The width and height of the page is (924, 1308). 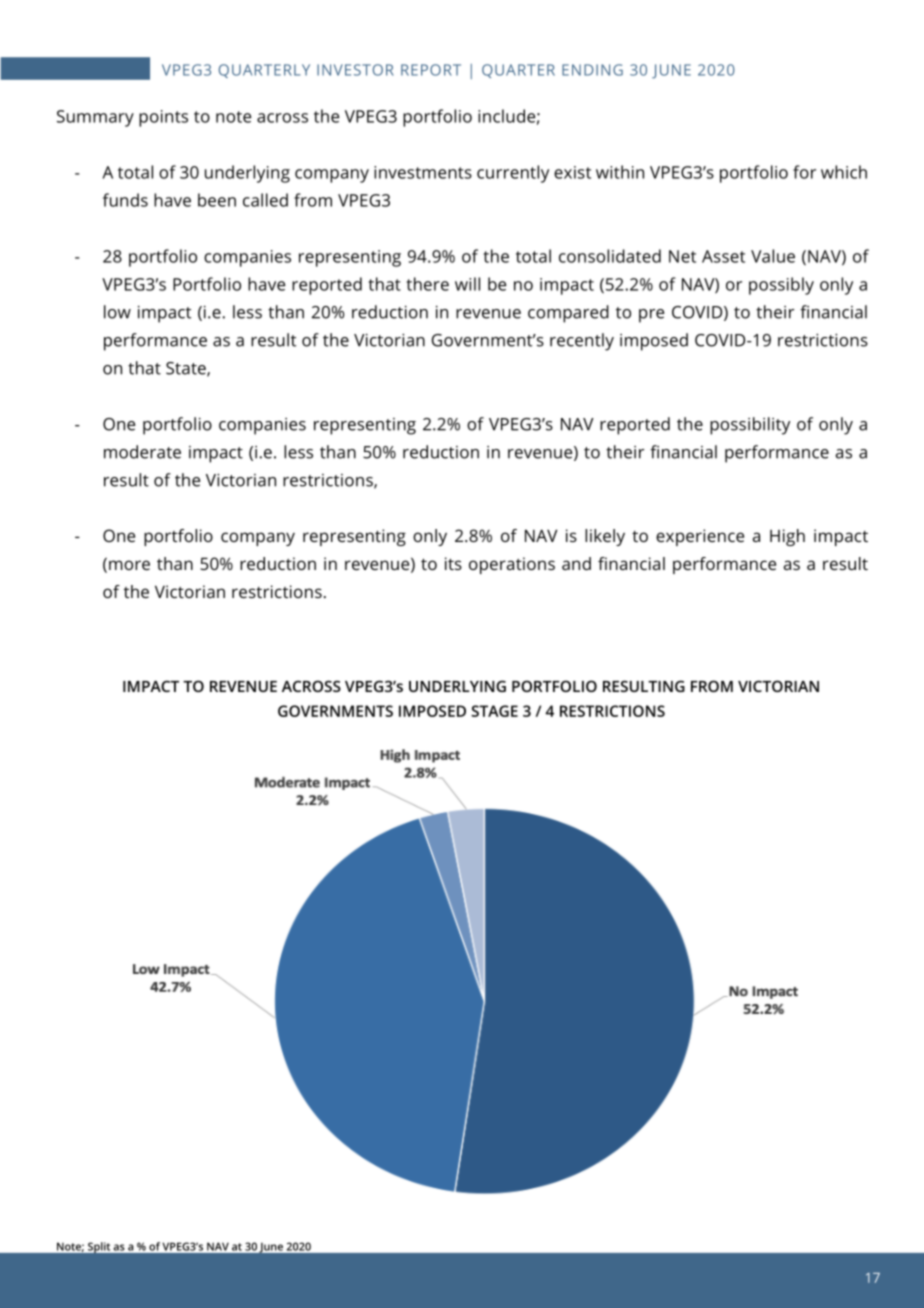 What do you see at coordinates (576, 563) in the page?
I see `and` at bounding box center [576, 563].
